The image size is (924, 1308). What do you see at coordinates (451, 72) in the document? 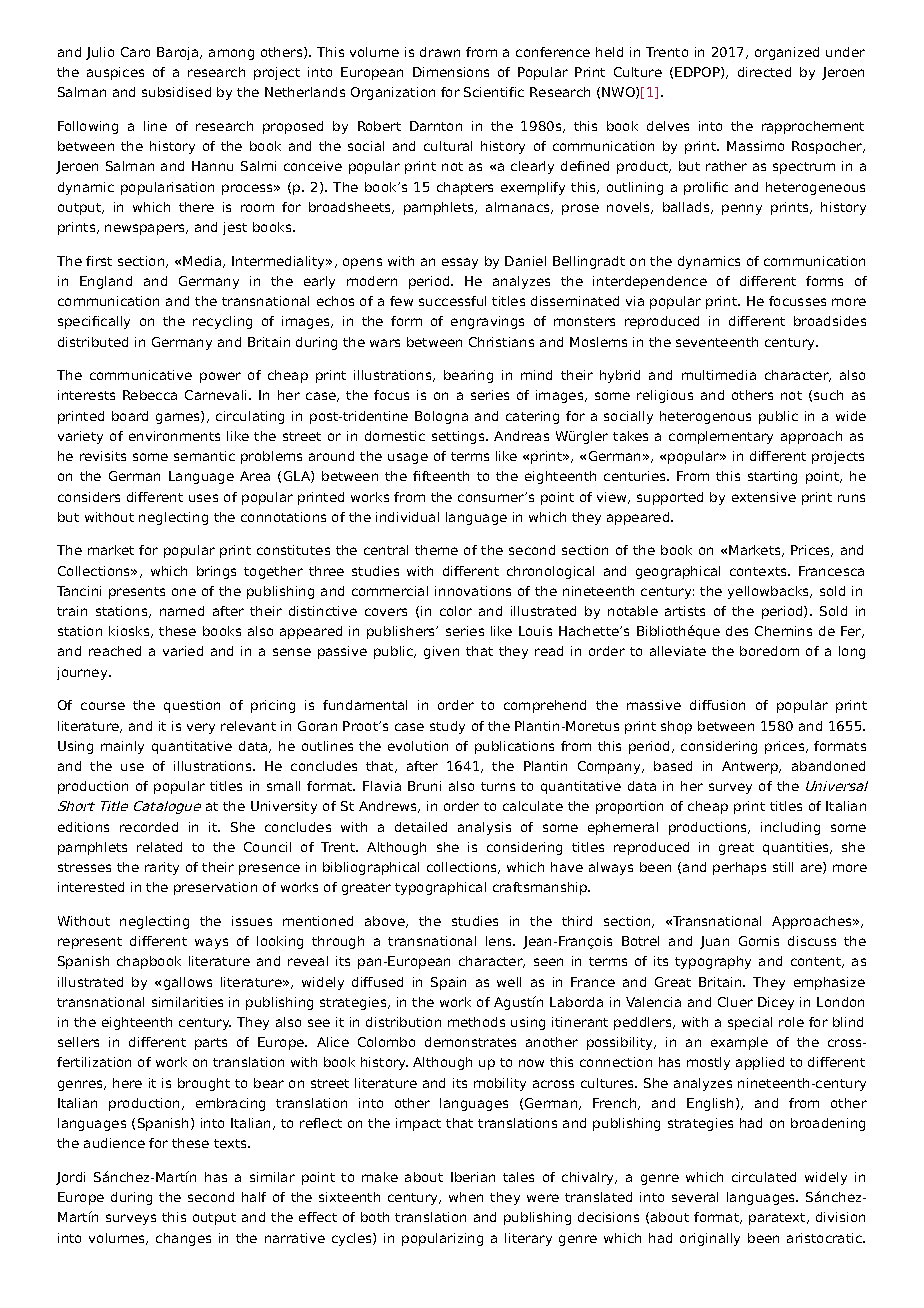
I see `Dimensions` at bounding box center [451, 72].
